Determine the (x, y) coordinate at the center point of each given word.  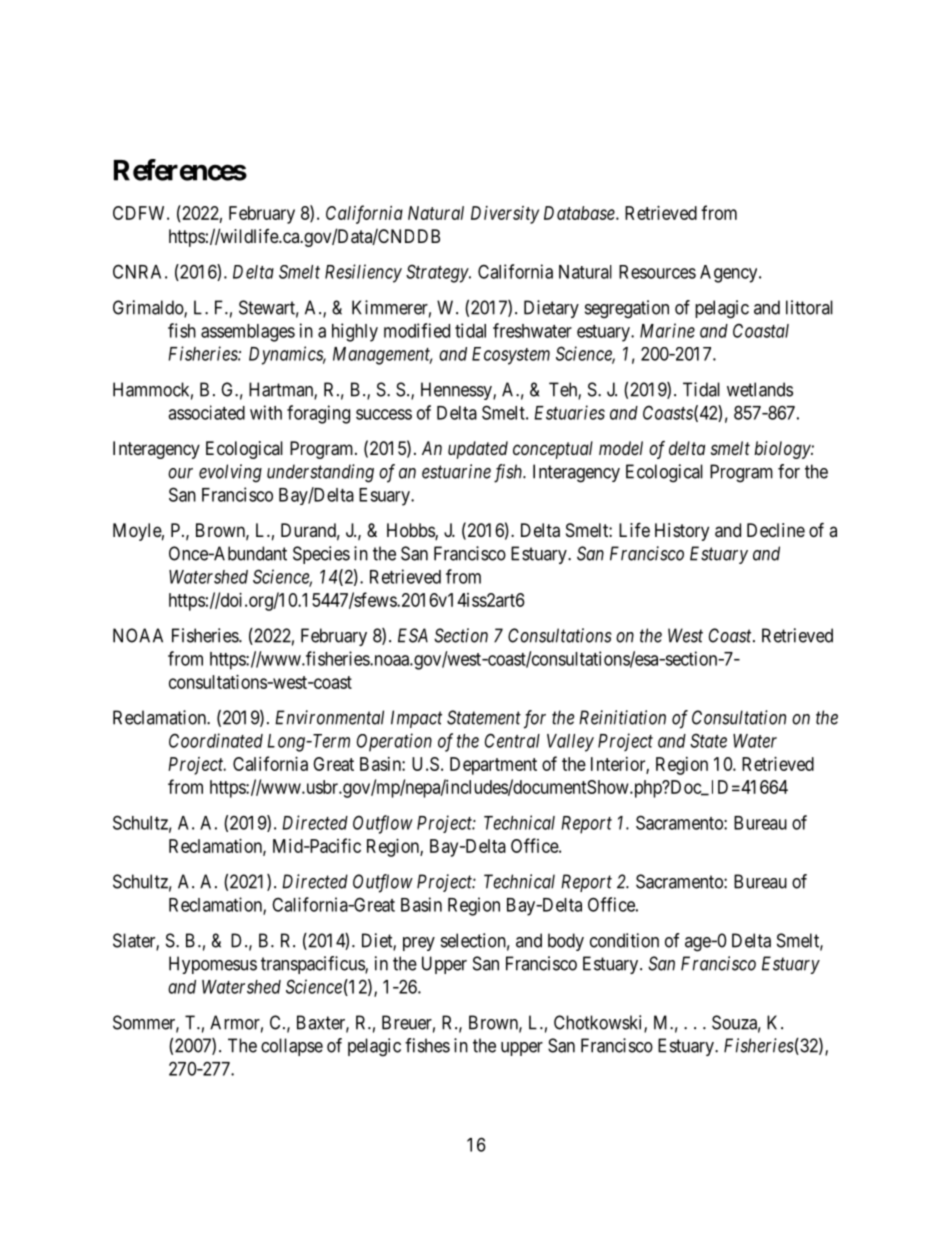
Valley (570, 743)
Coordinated (216, 740)
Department (493, 766)
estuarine (456, 471)
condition (624, 940)
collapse (292, 1047)
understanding (320, 473)
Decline (776, 530)
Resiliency (363, 273)
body (566, 942)
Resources (657, 272)
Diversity (505, 215)
